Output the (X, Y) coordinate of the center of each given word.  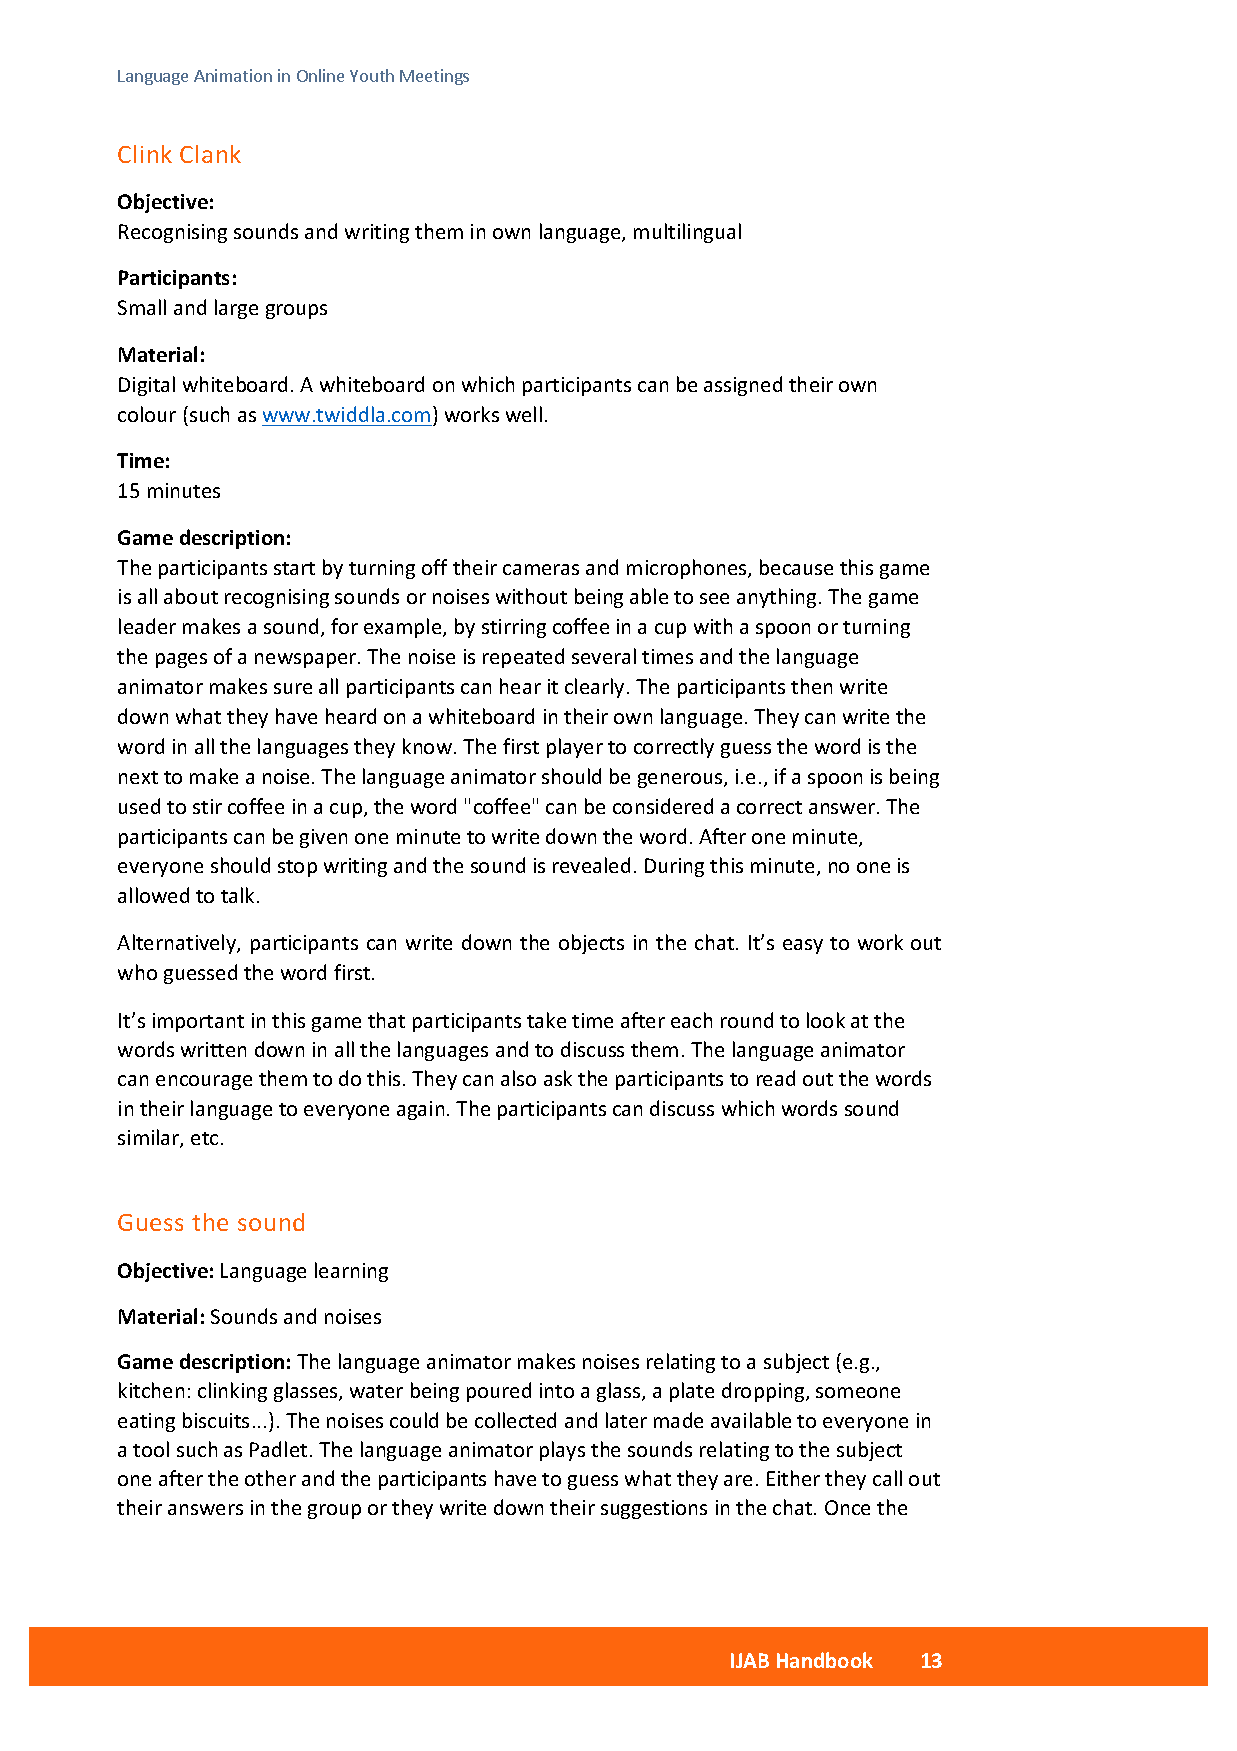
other (270, 1478)
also (518, 1078)
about (191, 596)
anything (776, 598)
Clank (210, 154)
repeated (523, 658)
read (776, 1078)
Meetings (434, 77)
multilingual (687, 233)
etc (204, 1138)
